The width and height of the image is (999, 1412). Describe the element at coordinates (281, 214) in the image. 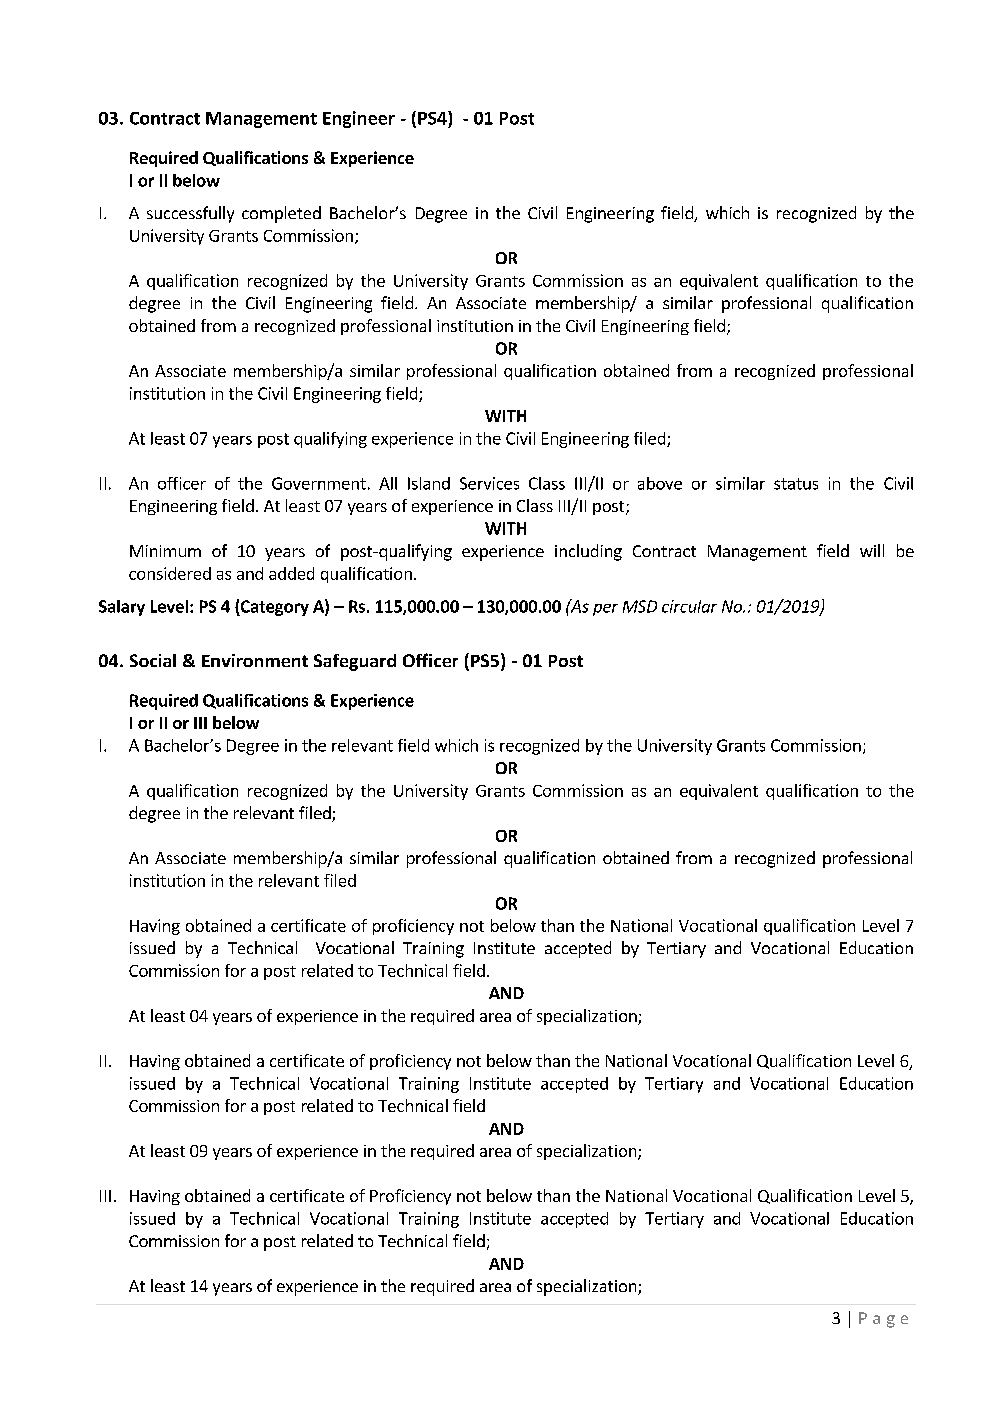

I see `completed` at that location.
